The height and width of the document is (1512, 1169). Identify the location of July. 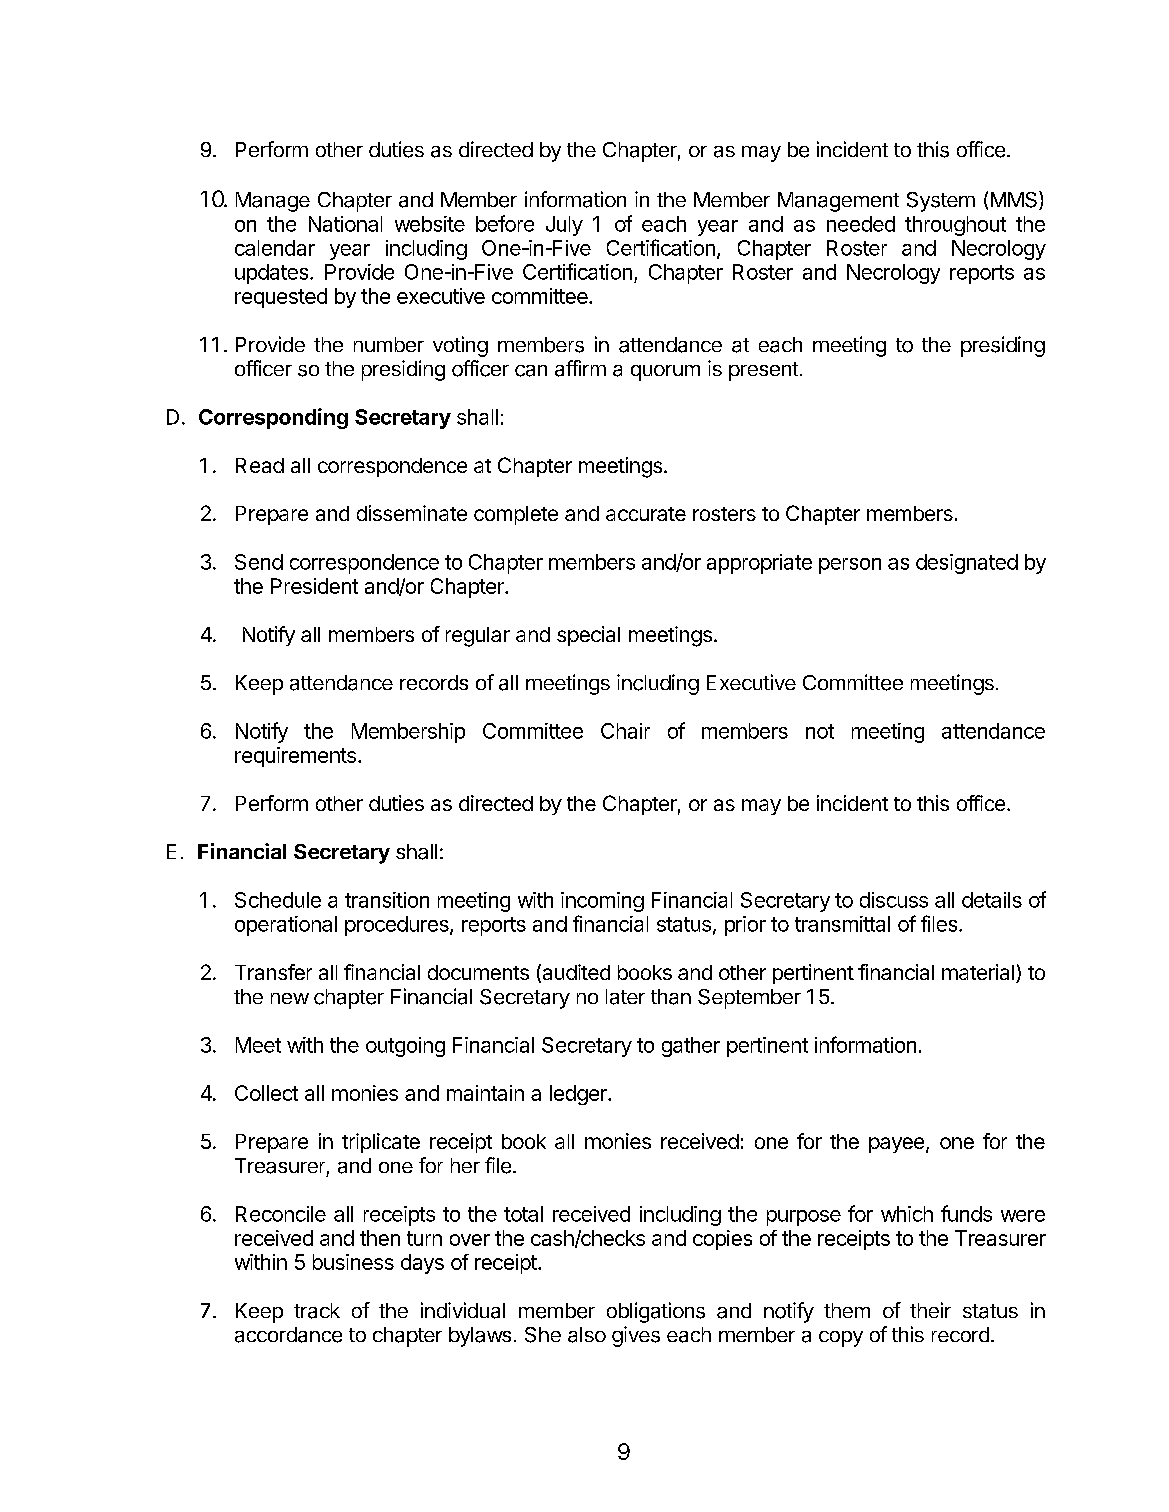
(564, 226).
